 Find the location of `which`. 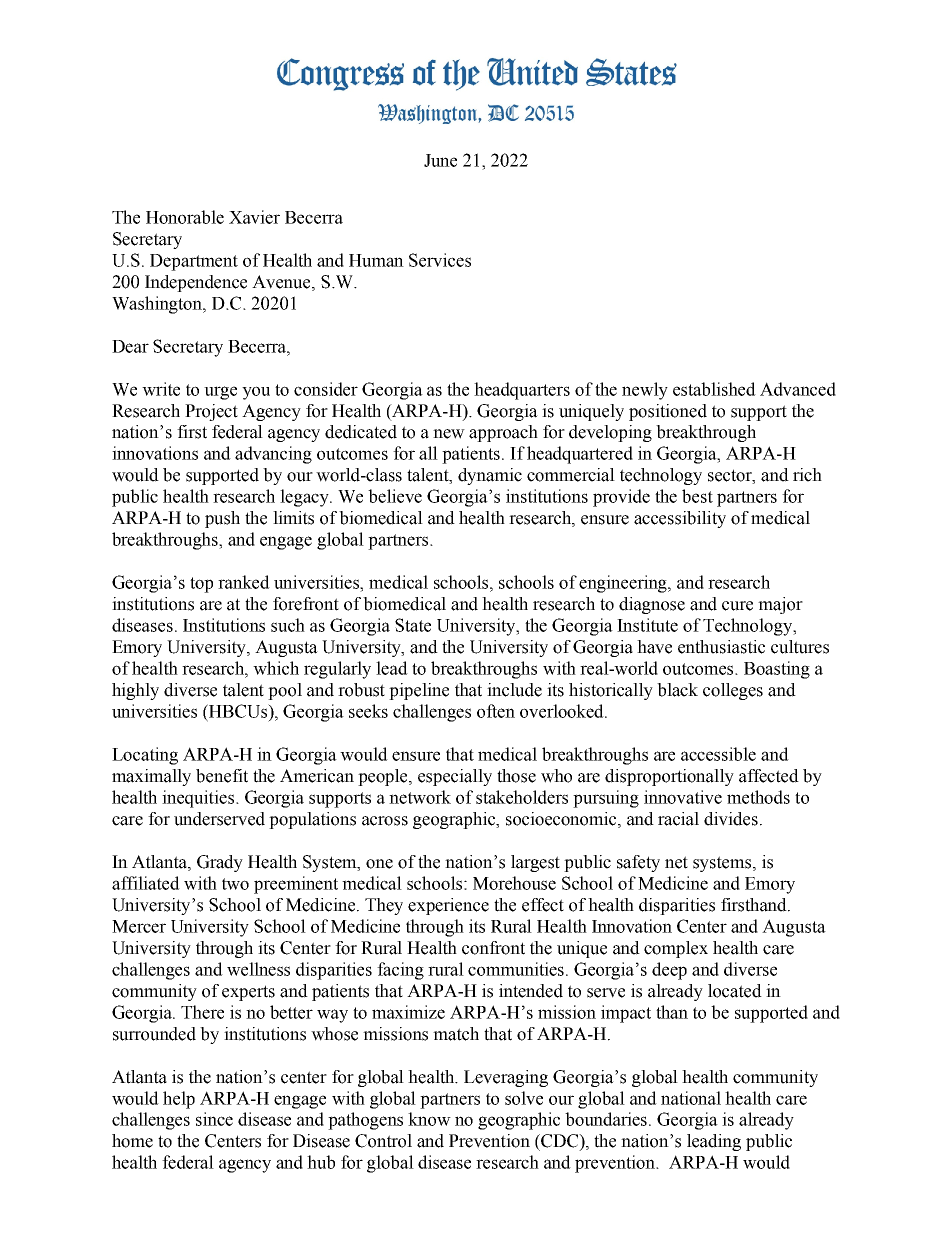

which is located at coordinates (276, 668).
